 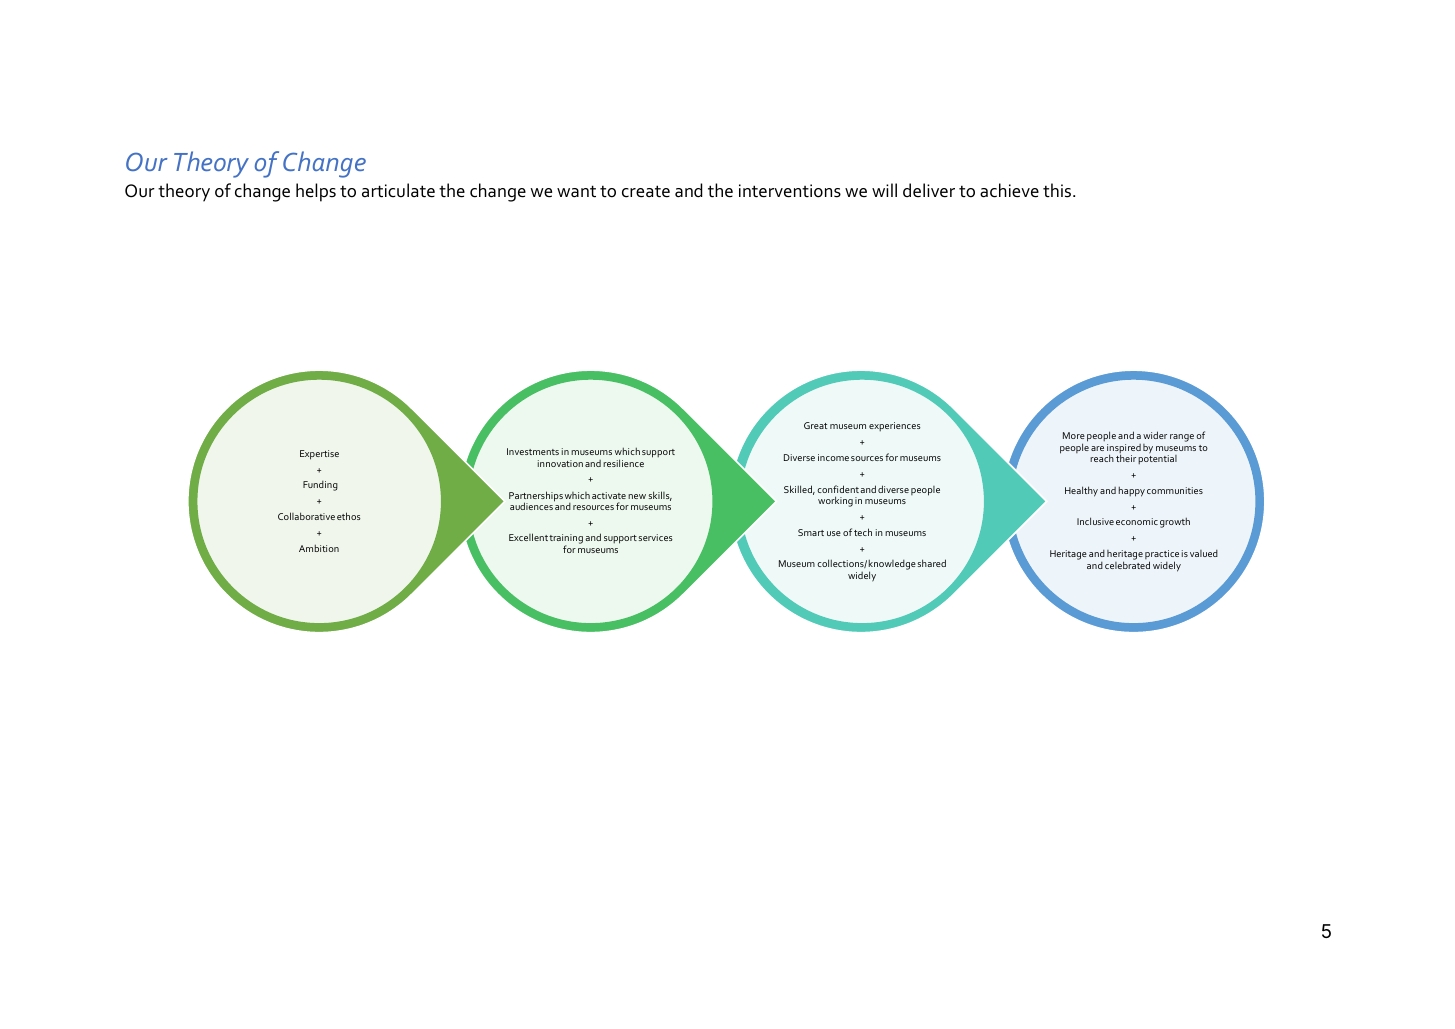 What do you see at coordinates (790, 191) in the page?
I see `interventions` at bounding box center [790, 191].
